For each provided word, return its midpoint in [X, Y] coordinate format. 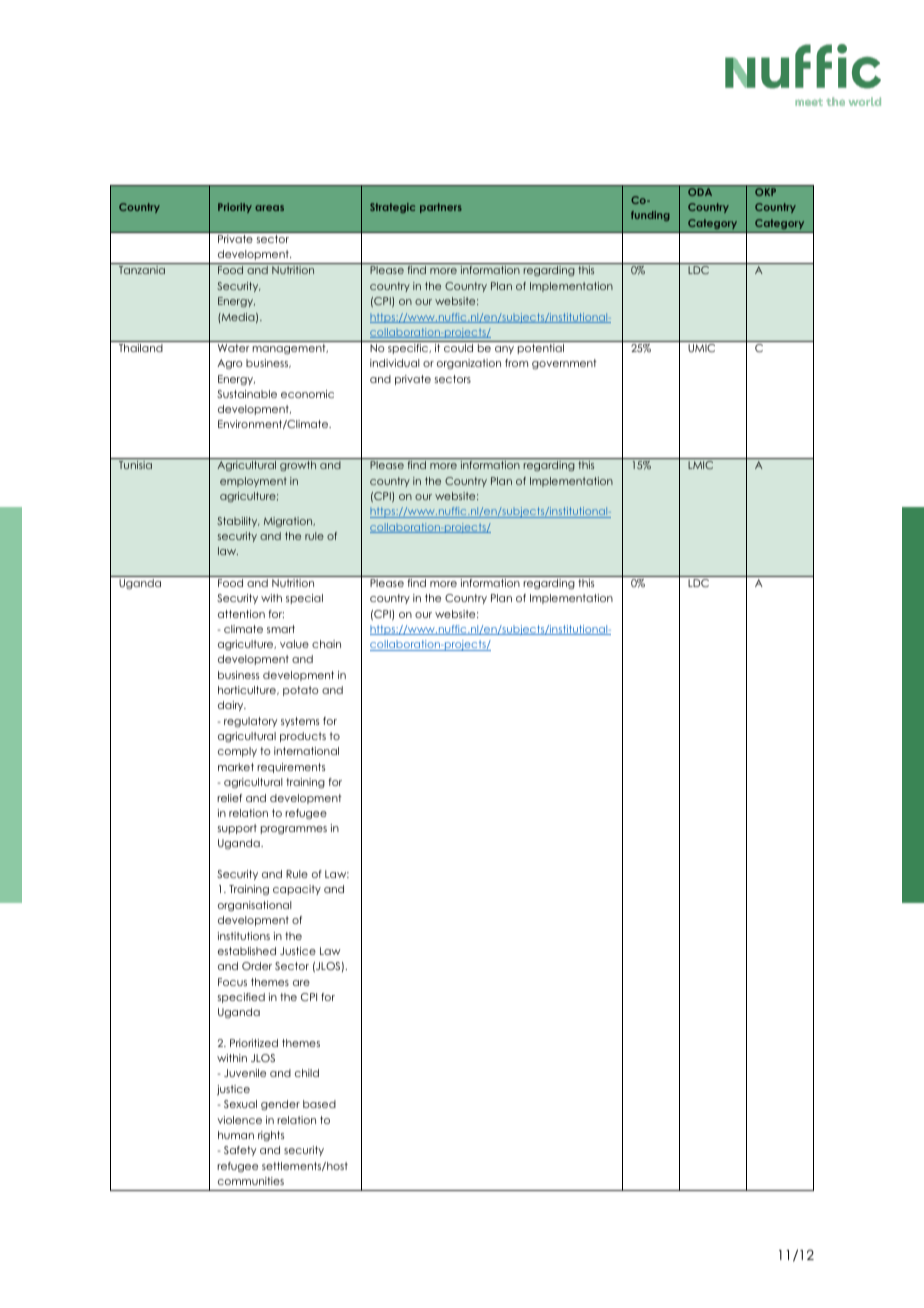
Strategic [392, 208]
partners [441, 208]
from [516, 363]
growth [298, 466]
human [236, 1135]
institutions [244, 936]
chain [326, 644]
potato [301, 691]
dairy [232, 706]
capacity [297, 890]
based [319, 1104]
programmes [294, 830]
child [307, 1073]
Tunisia [135, 465]
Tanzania [142, 270]
